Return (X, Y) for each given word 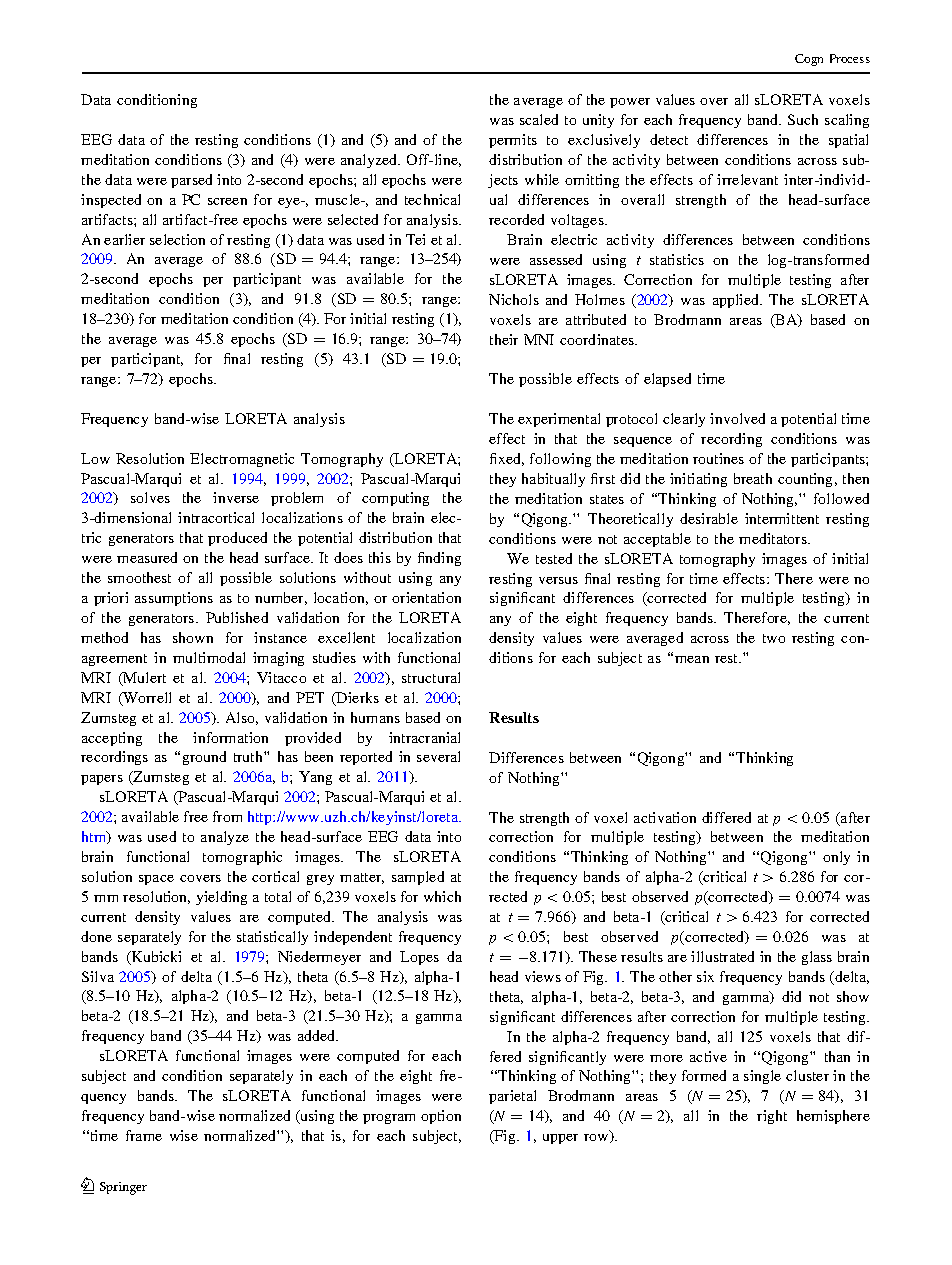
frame (144, 1135)
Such (803, 119)
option (441, 1117)
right (772, 1117)
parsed (191, 181)
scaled (539, 119)
